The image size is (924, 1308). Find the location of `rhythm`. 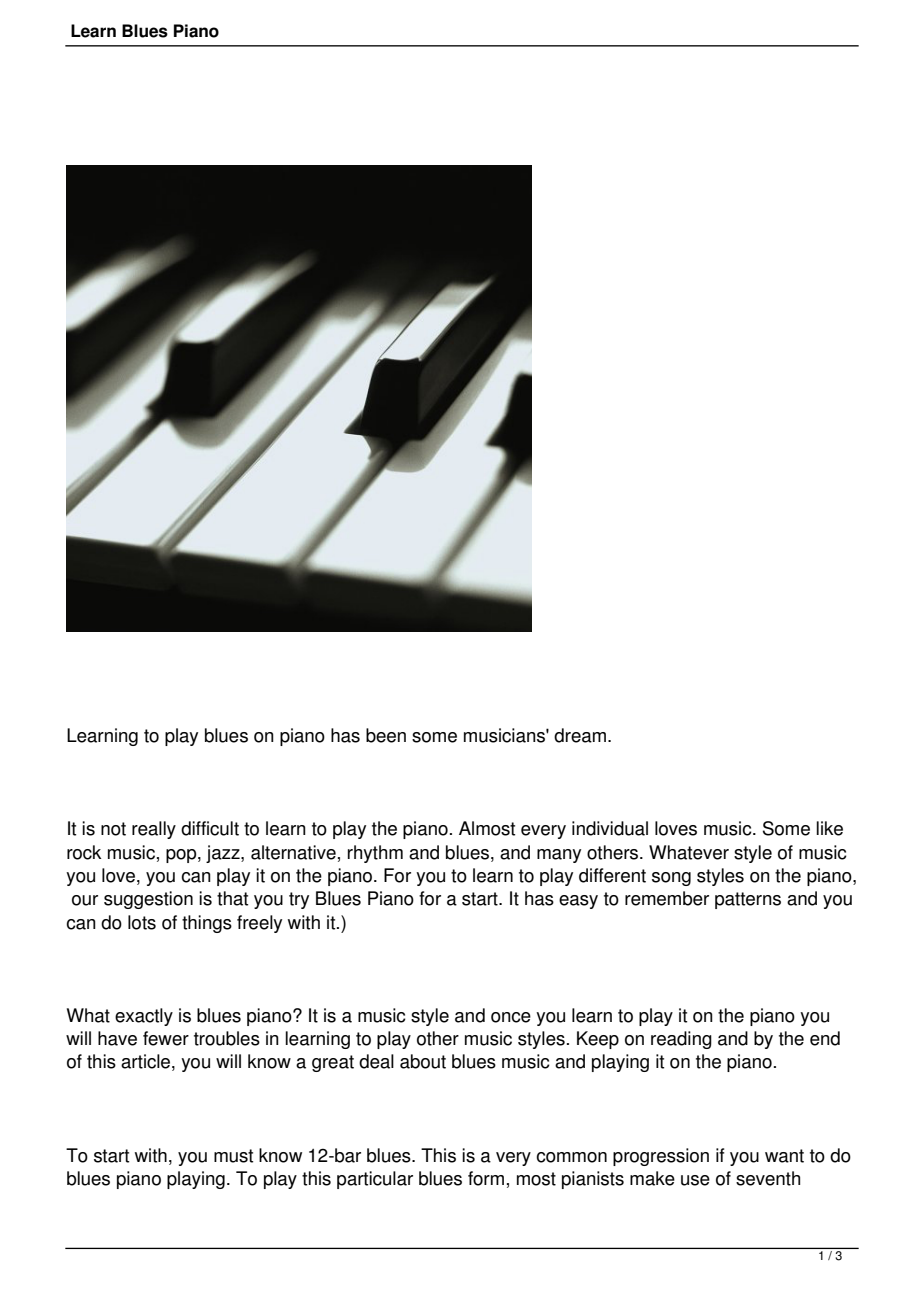

rhythm is located at coordinates (375, 854).
